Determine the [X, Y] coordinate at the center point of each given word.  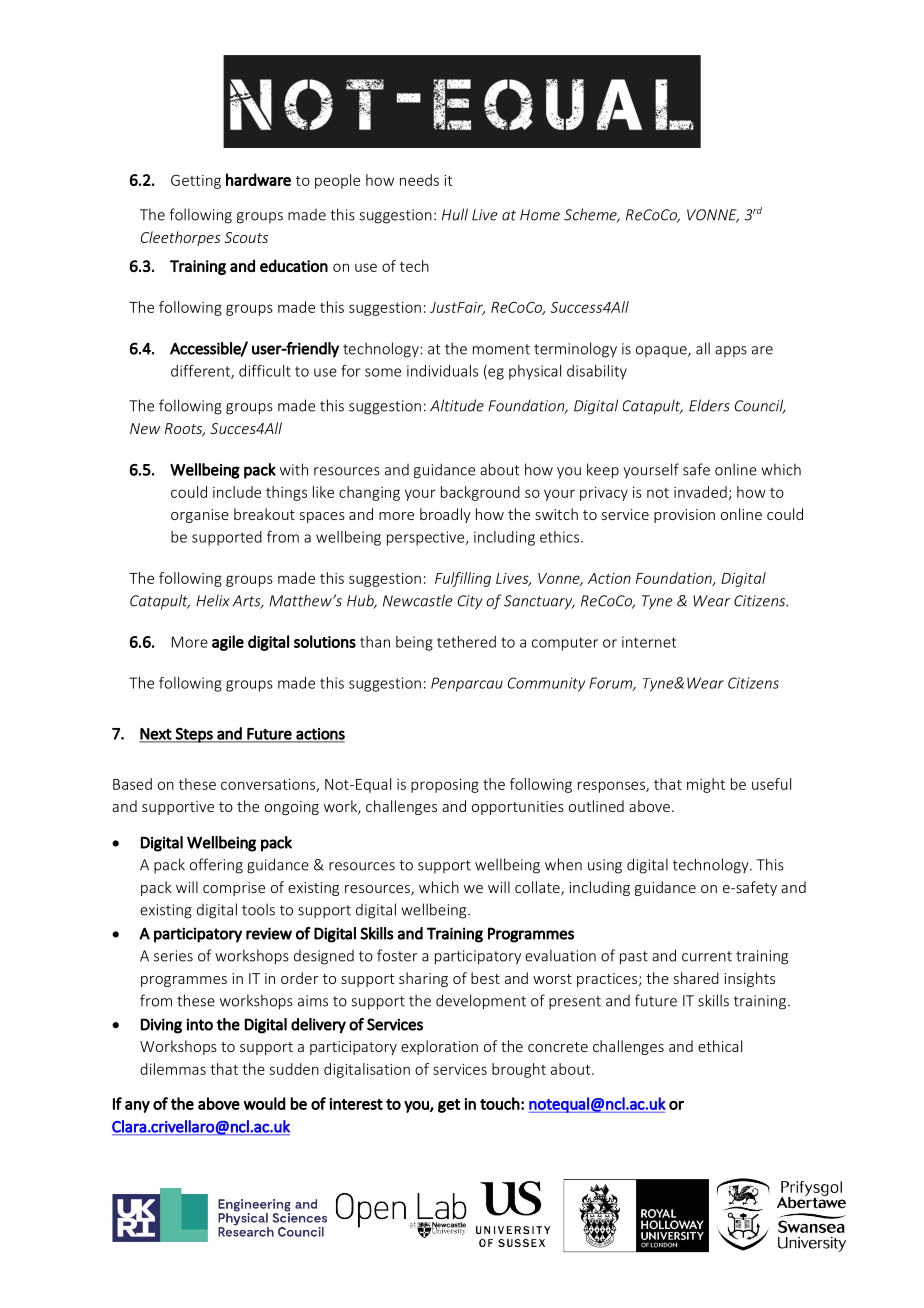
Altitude [457, 405]
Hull [455, 214]
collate [538, 888]
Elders [709, 405]
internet [649, 642]
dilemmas [173, 1069]
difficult [265, 370]
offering [216, 866]
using [605, 866]
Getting [196, 182]
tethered [466, 642]
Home [540, 215]
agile [228, 643]
